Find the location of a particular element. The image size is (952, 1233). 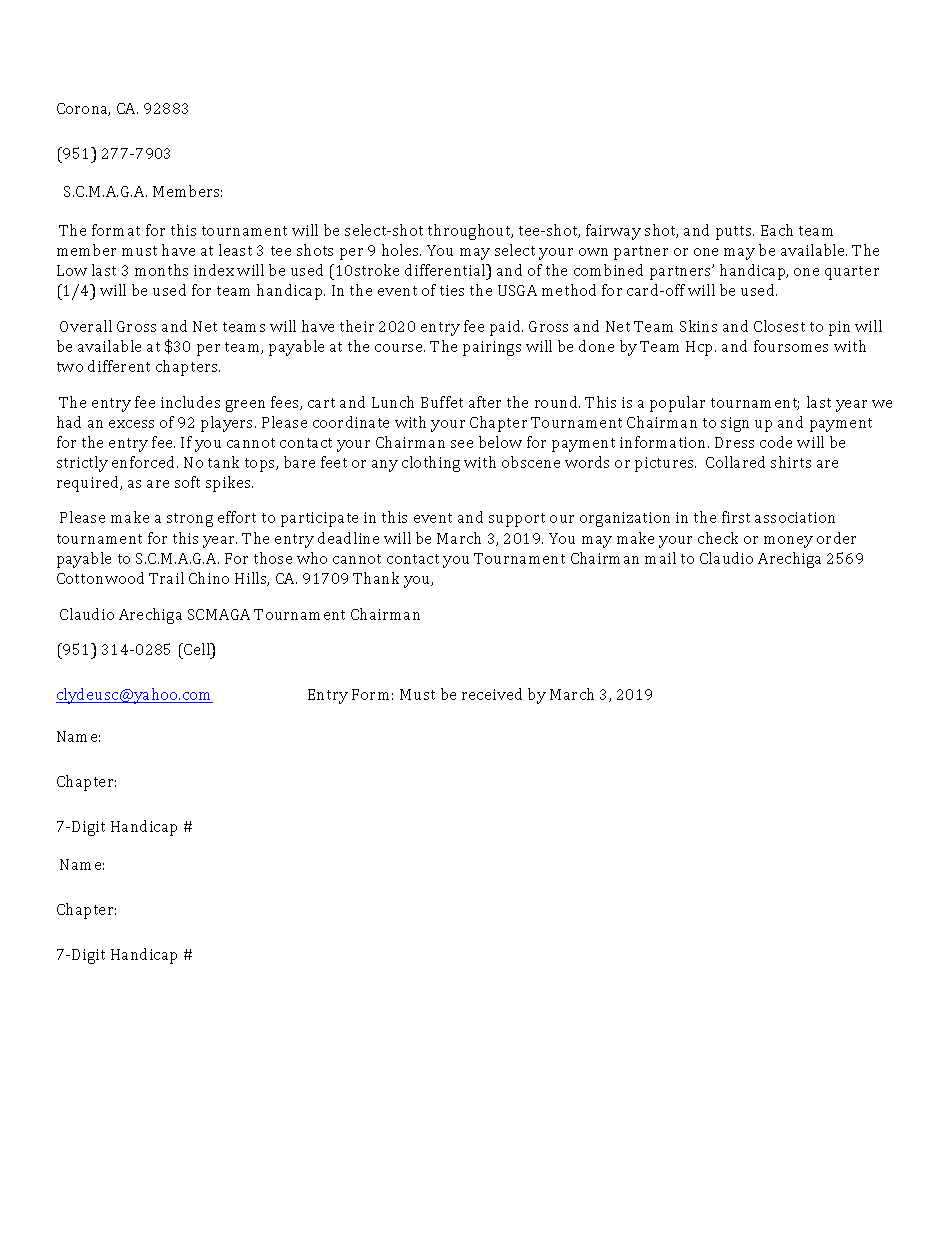

received is located at coordinates (492, 694).
